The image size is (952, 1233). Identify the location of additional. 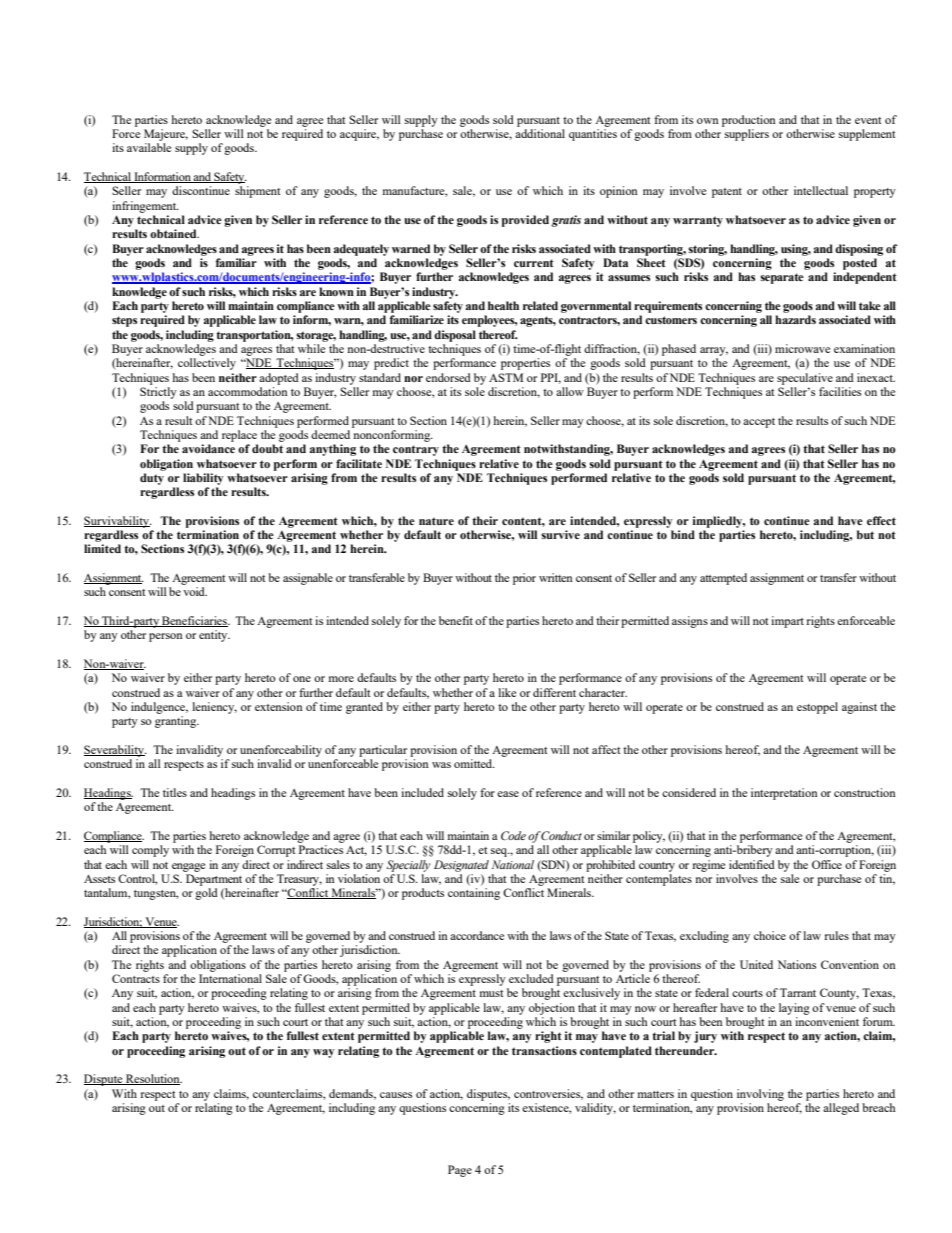
(540, 133).
